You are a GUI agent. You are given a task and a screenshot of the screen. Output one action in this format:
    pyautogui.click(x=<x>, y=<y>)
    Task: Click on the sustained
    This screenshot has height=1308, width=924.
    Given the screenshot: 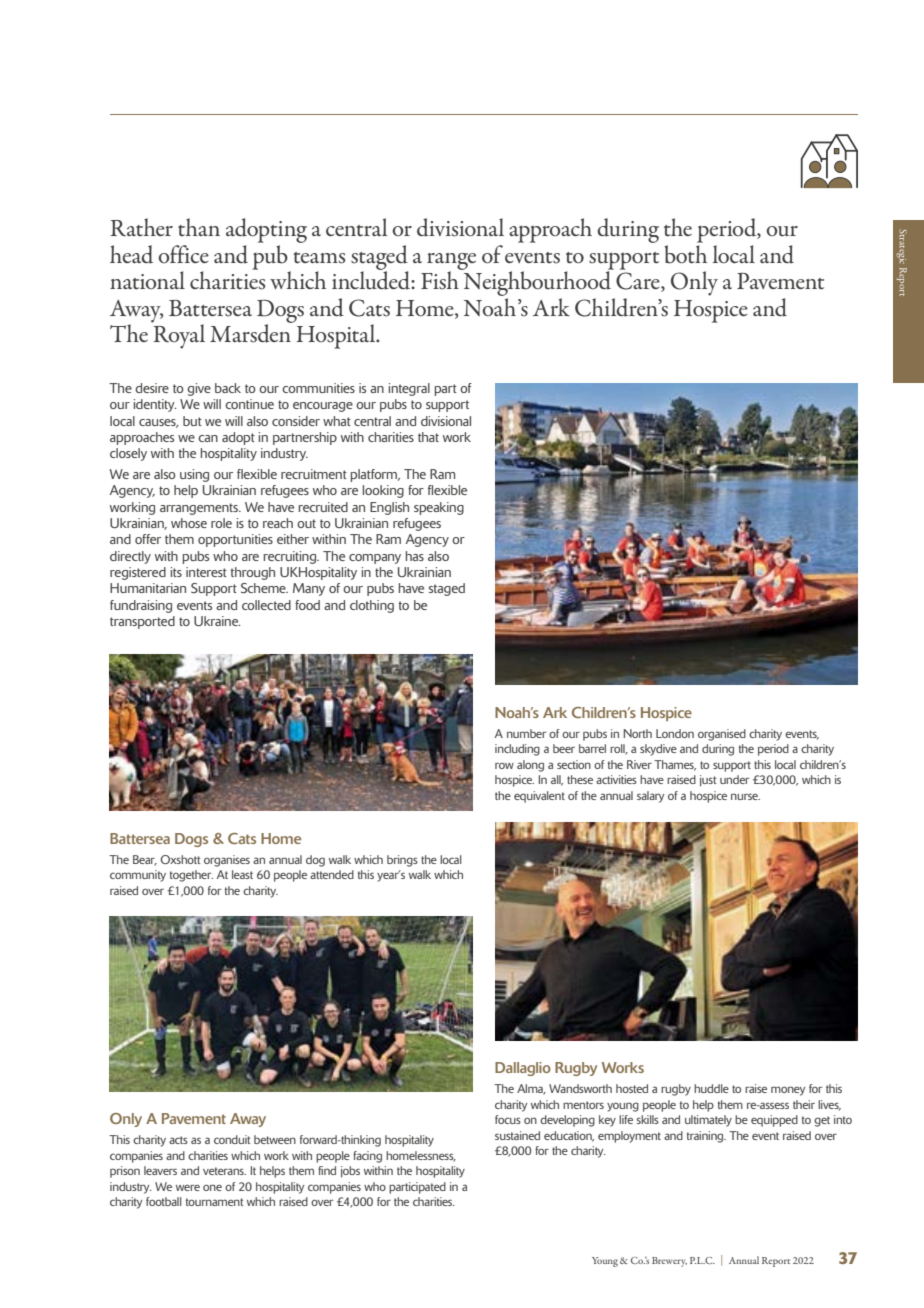 What is the action you would take?
    pyautogui.click(x=517, y=1135)
